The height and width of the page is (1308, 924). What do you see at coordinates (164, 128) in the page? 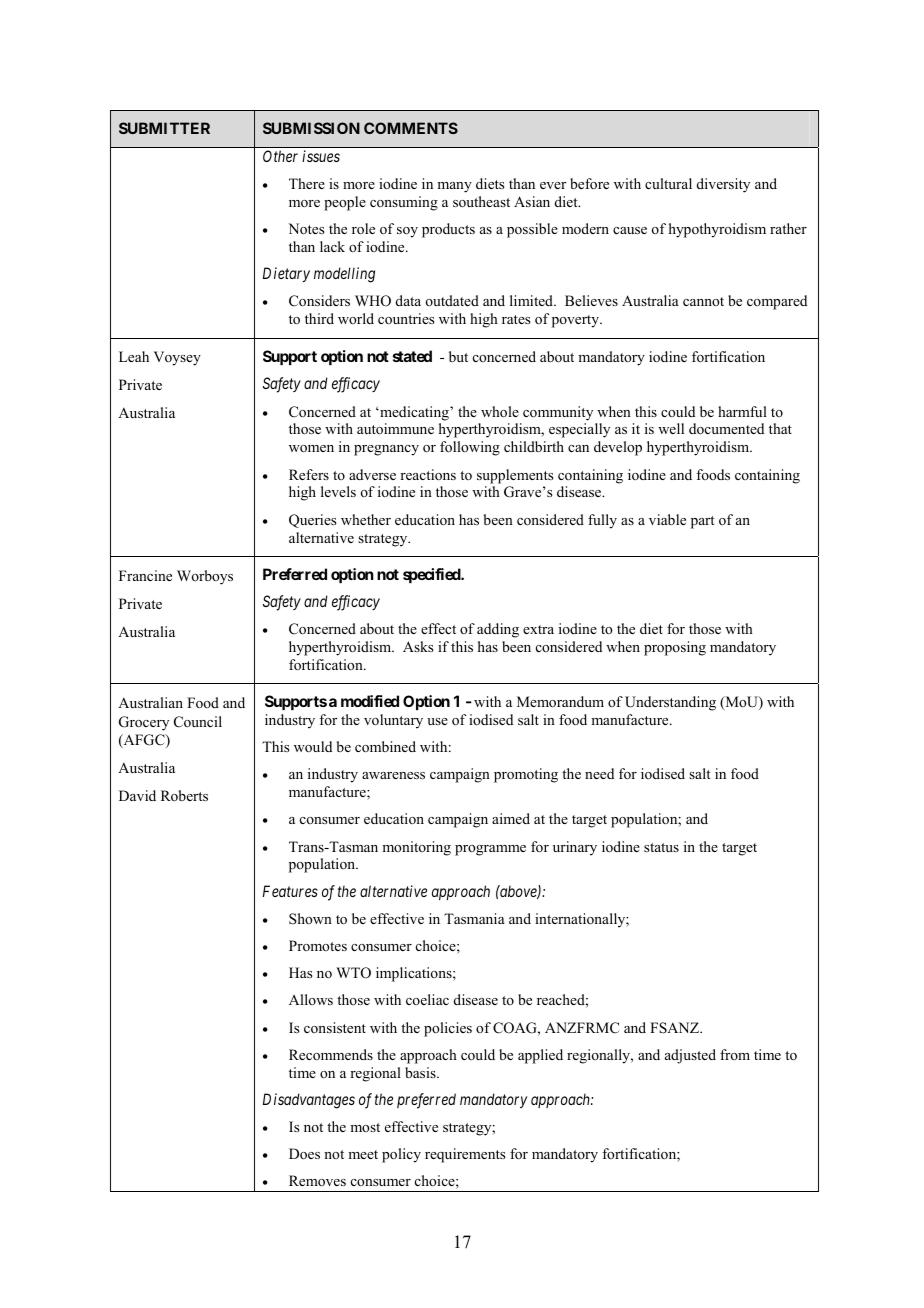
I see `SUBMITTER` at bounding box center [164, 128].
